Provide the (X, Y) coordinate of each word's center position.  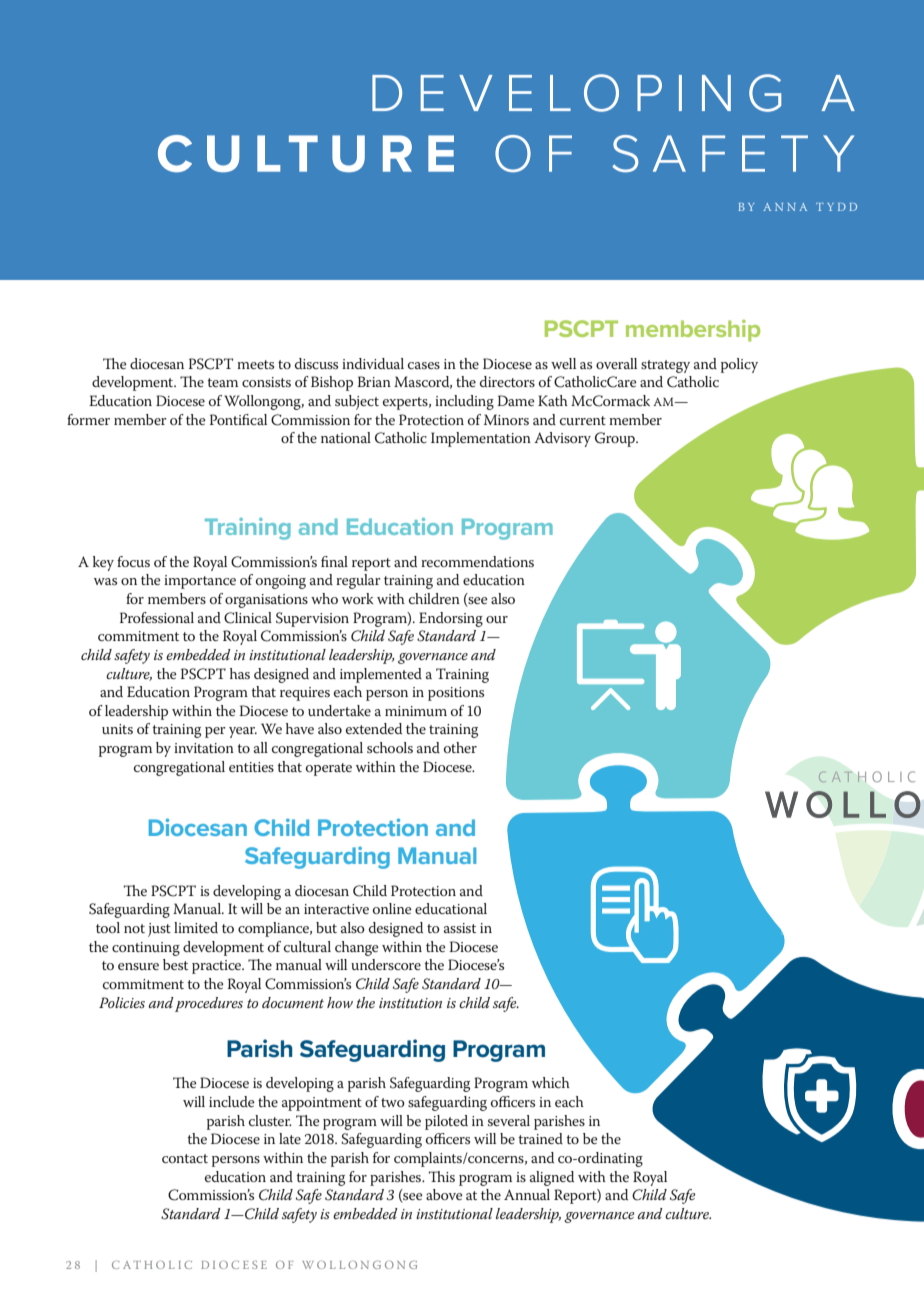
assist (460, 928)
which (551, 1082)
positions (456, 694)
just (159, 930)
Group (616, 439)
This (442, 1176)
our (497, 619)
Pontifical (238, 419)
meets (255, 364)
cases (424, 365)
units (117, 729)
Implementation (481, 439)
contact (185, 1158)
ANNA (785, 207)
